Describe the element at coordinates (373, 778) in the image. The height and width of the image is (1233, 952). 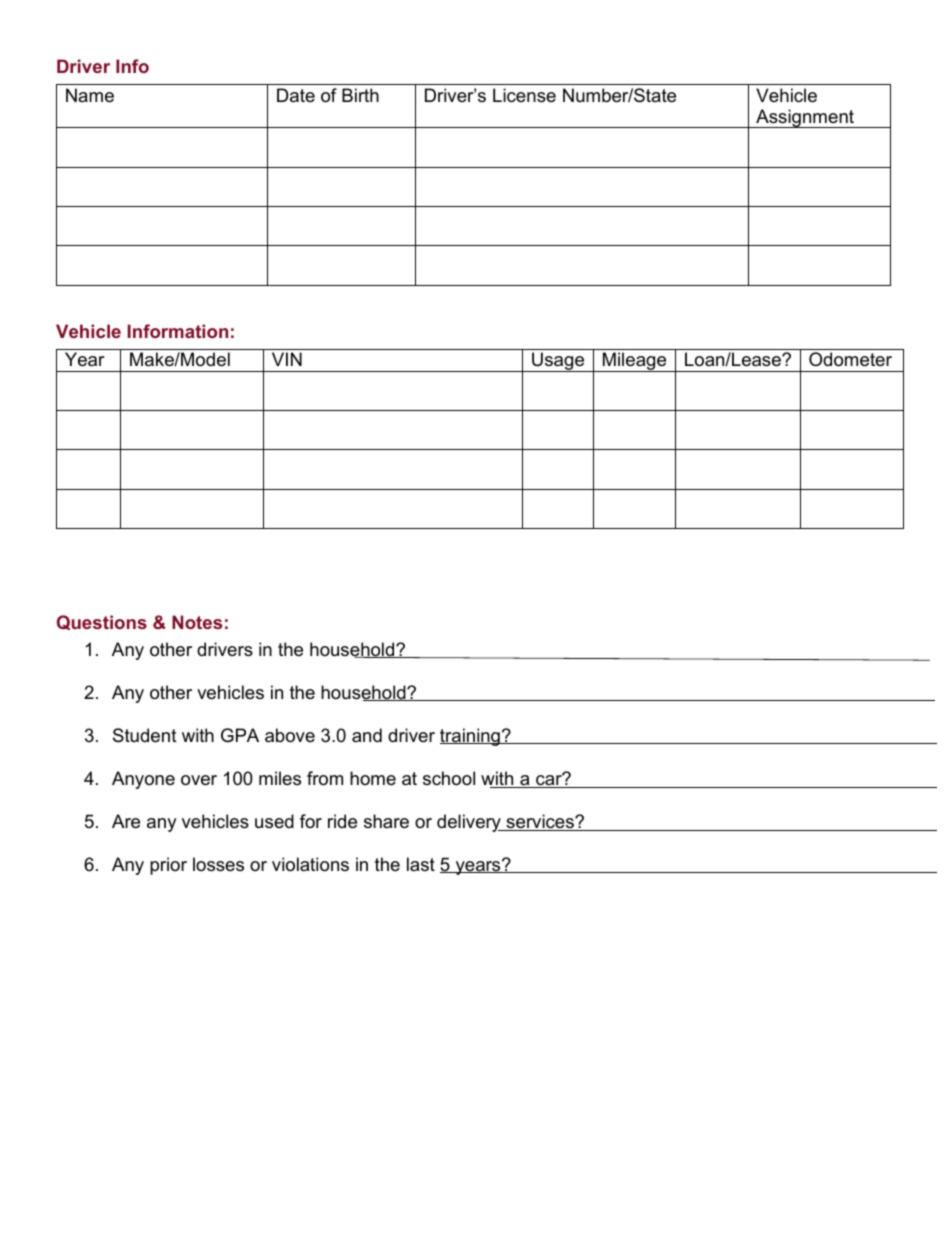
I see `home` at that location.
